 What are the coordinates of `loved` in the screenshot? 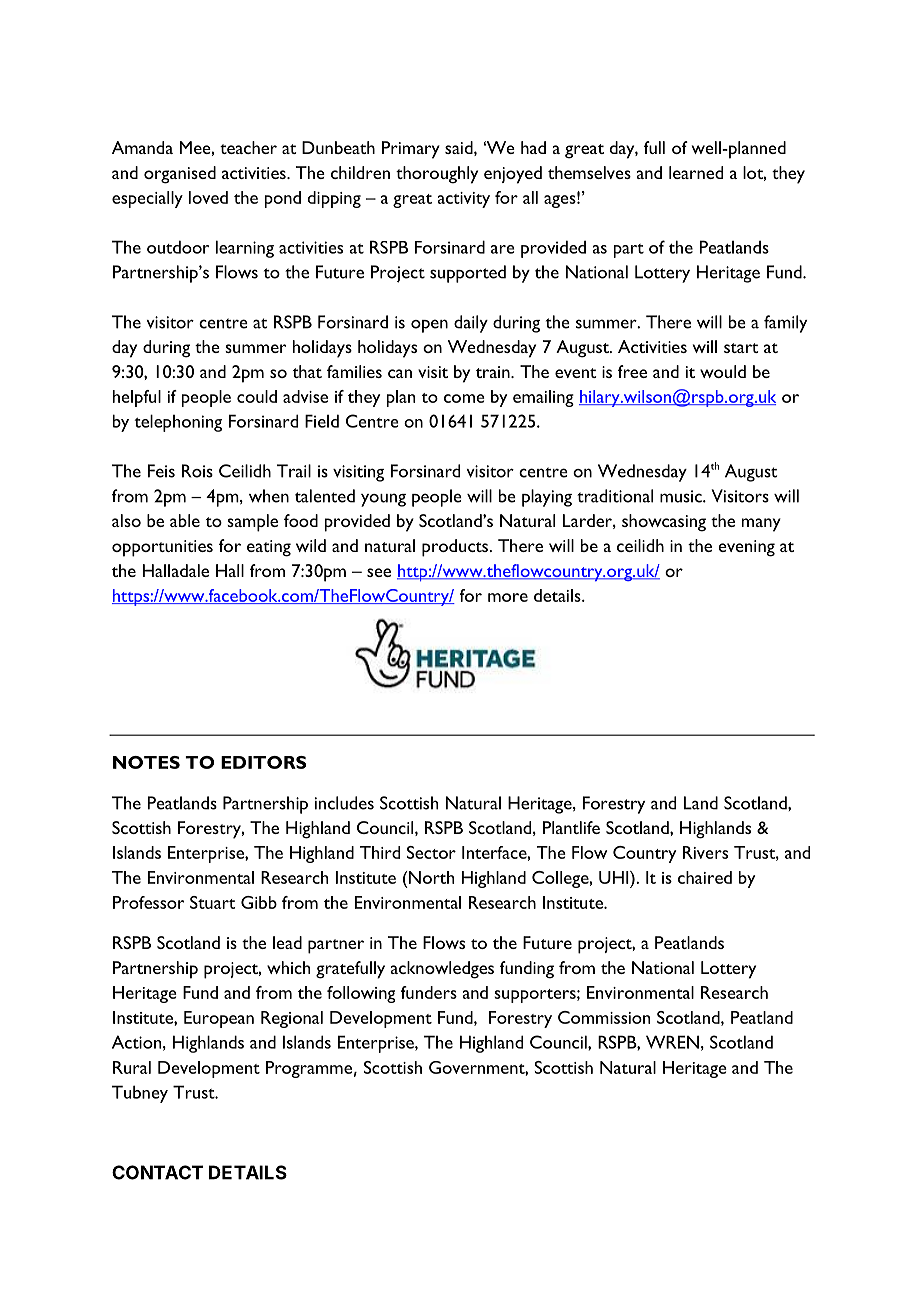 It's located at (208, 197).
